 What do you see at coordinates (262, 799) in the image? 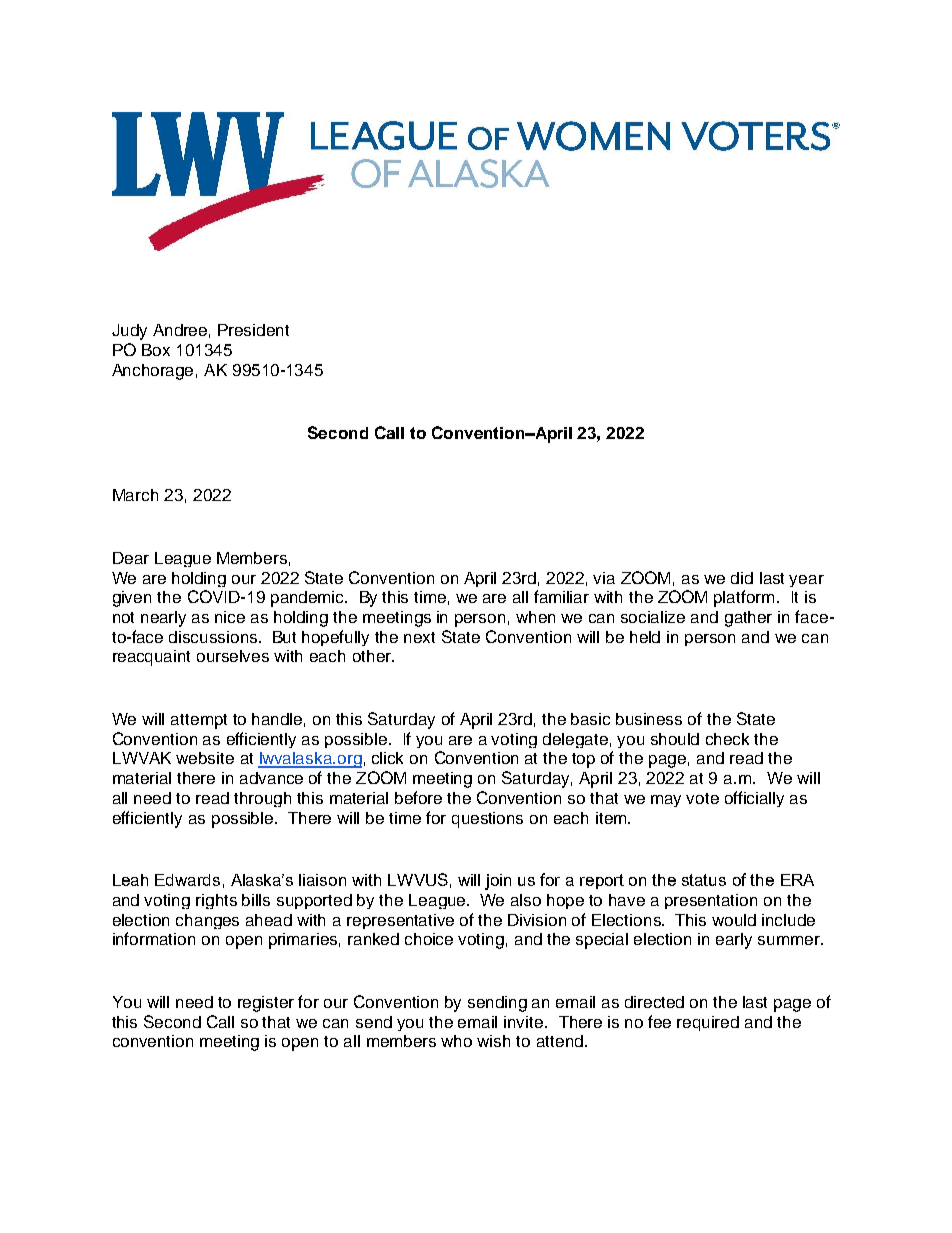
I see `through` at bounding box center [262, 799].
